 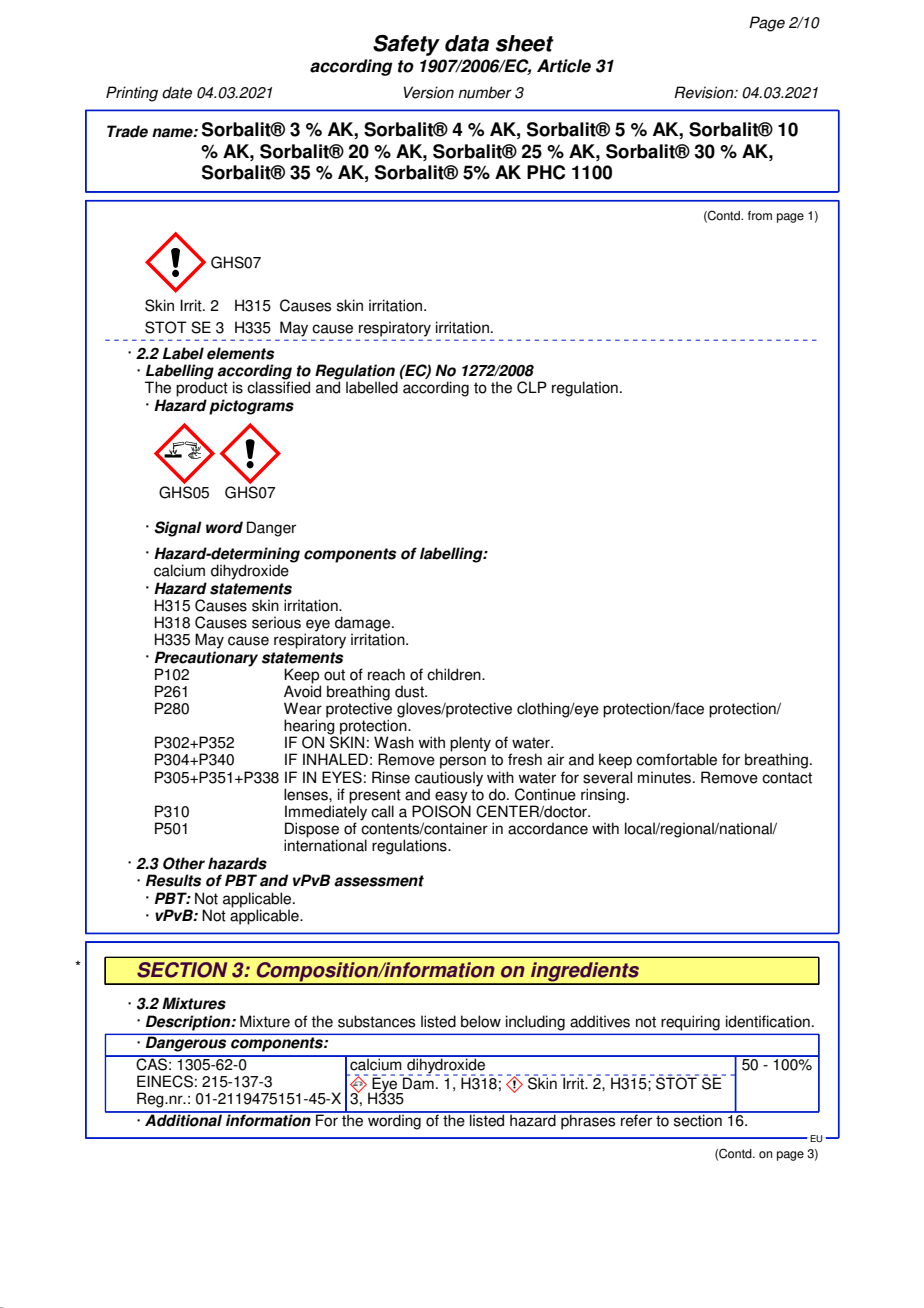 What do you see at coordinates (760, 216) in the screenshot?
I see `from` at bounding box center [760, 216].
